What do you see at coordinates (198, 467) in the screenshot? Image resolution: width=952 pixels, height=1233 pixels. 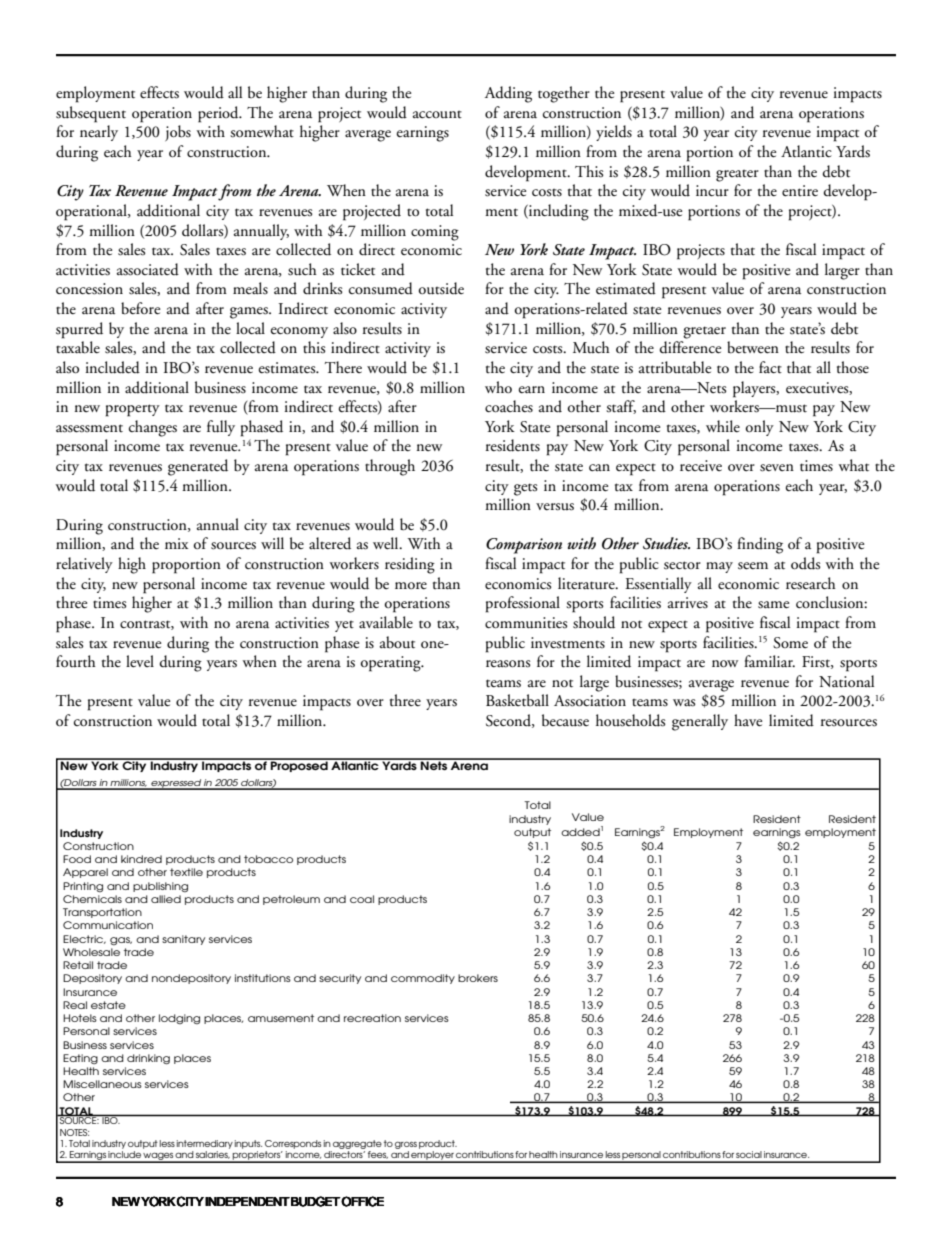 I see `generated` at bounding box center [198, 467].
